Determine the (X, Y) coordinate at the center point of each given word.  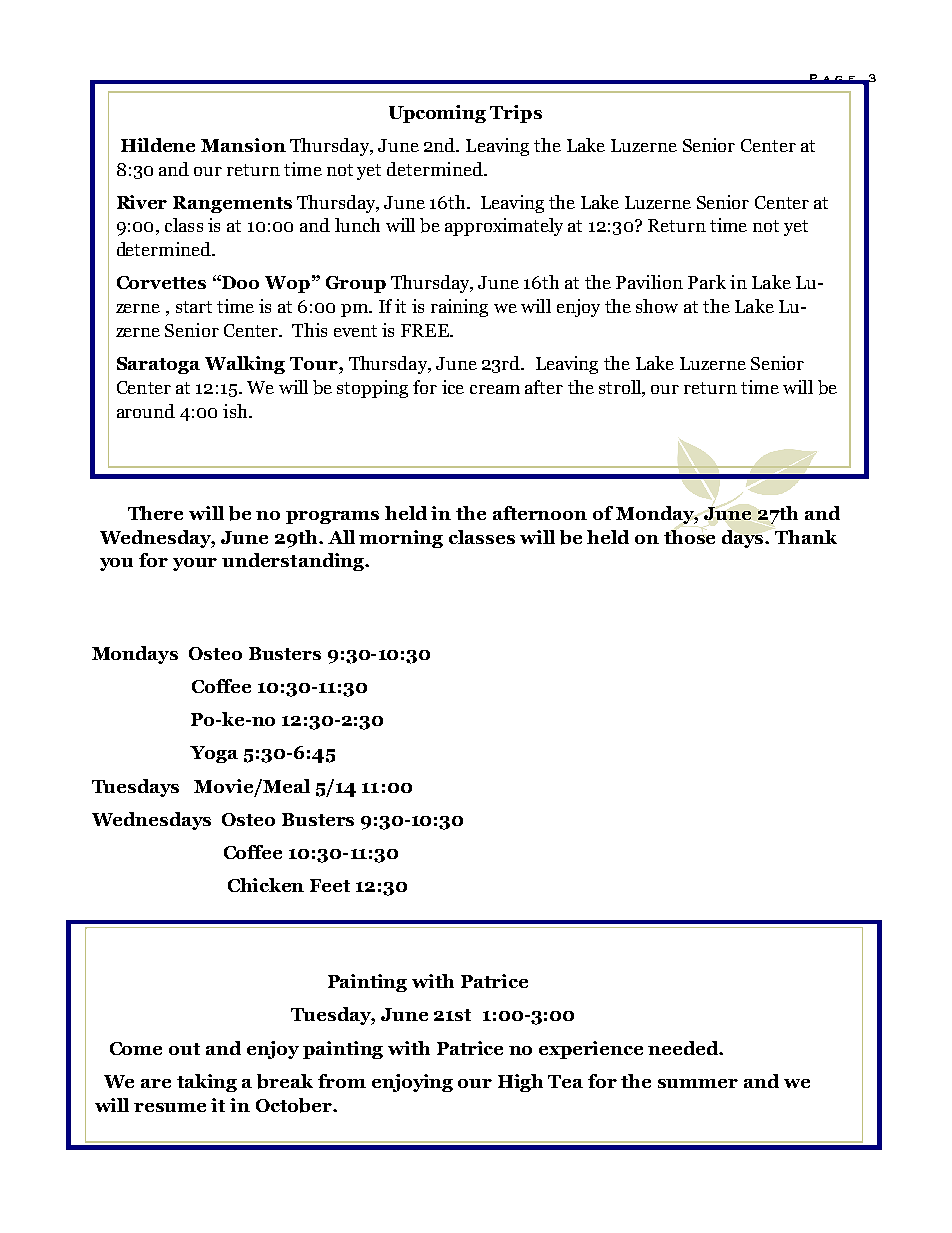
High (520, 1083)
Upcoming (437, 114)
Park (707, 282)
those (689, 537)
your (195, 564)
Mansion (243, 145)
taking (207, 1083)
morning (401, 539)
